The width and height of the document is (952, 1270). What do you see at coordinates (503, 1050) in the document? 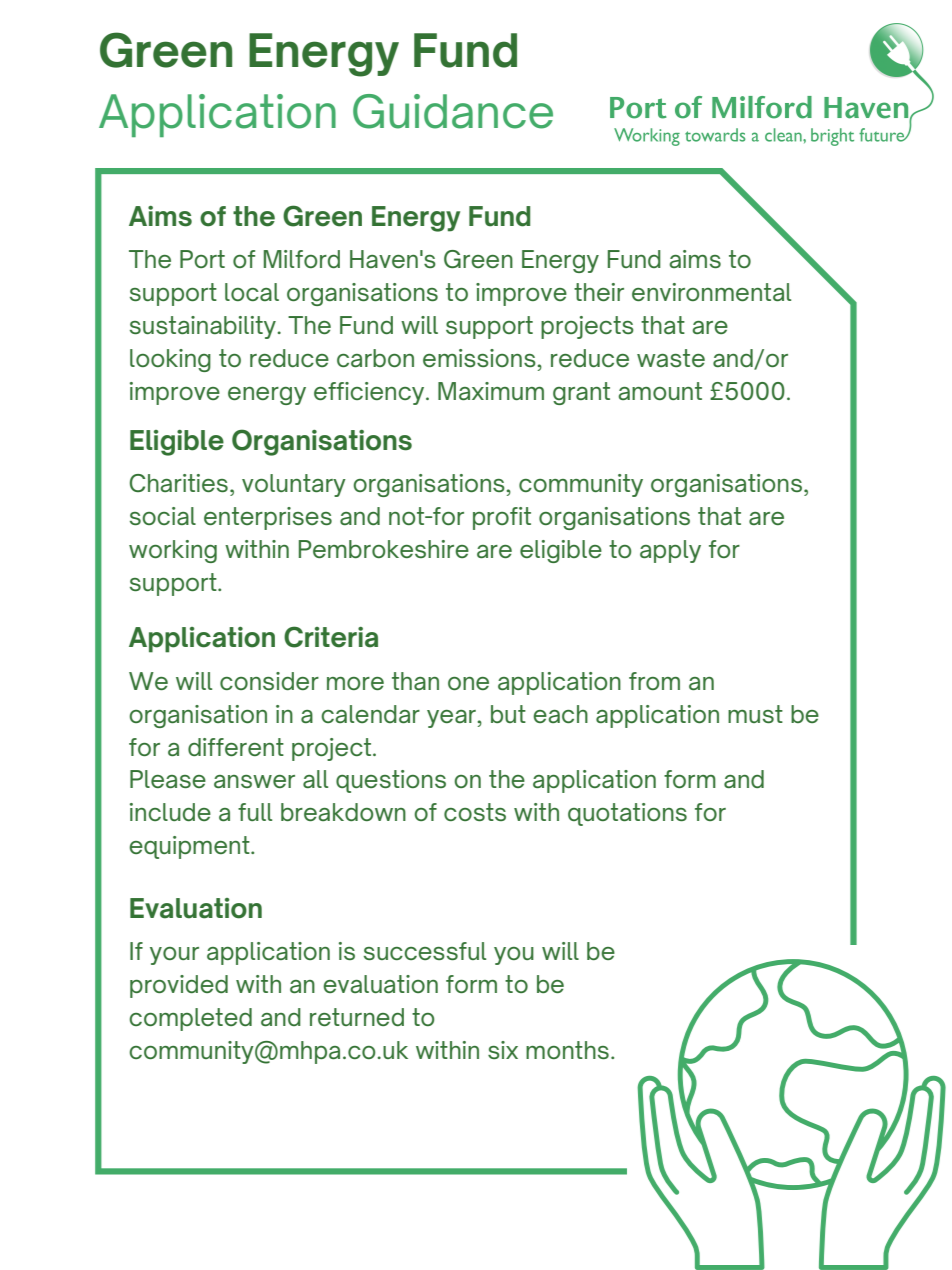
I see `six` at bounding box center [503, 1050].
